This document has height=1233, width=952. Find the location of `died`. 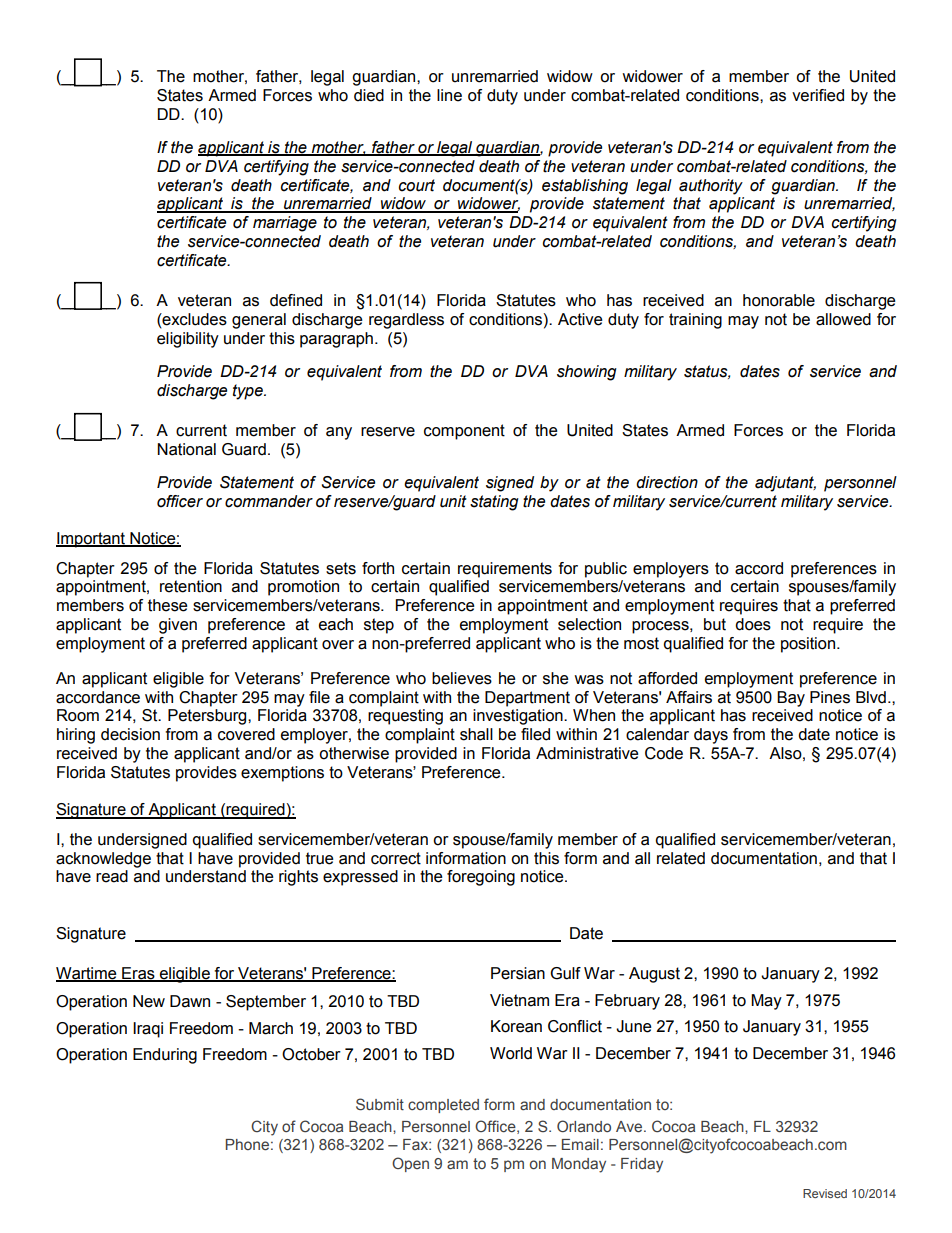

died is located at coordinates (369, 95).
